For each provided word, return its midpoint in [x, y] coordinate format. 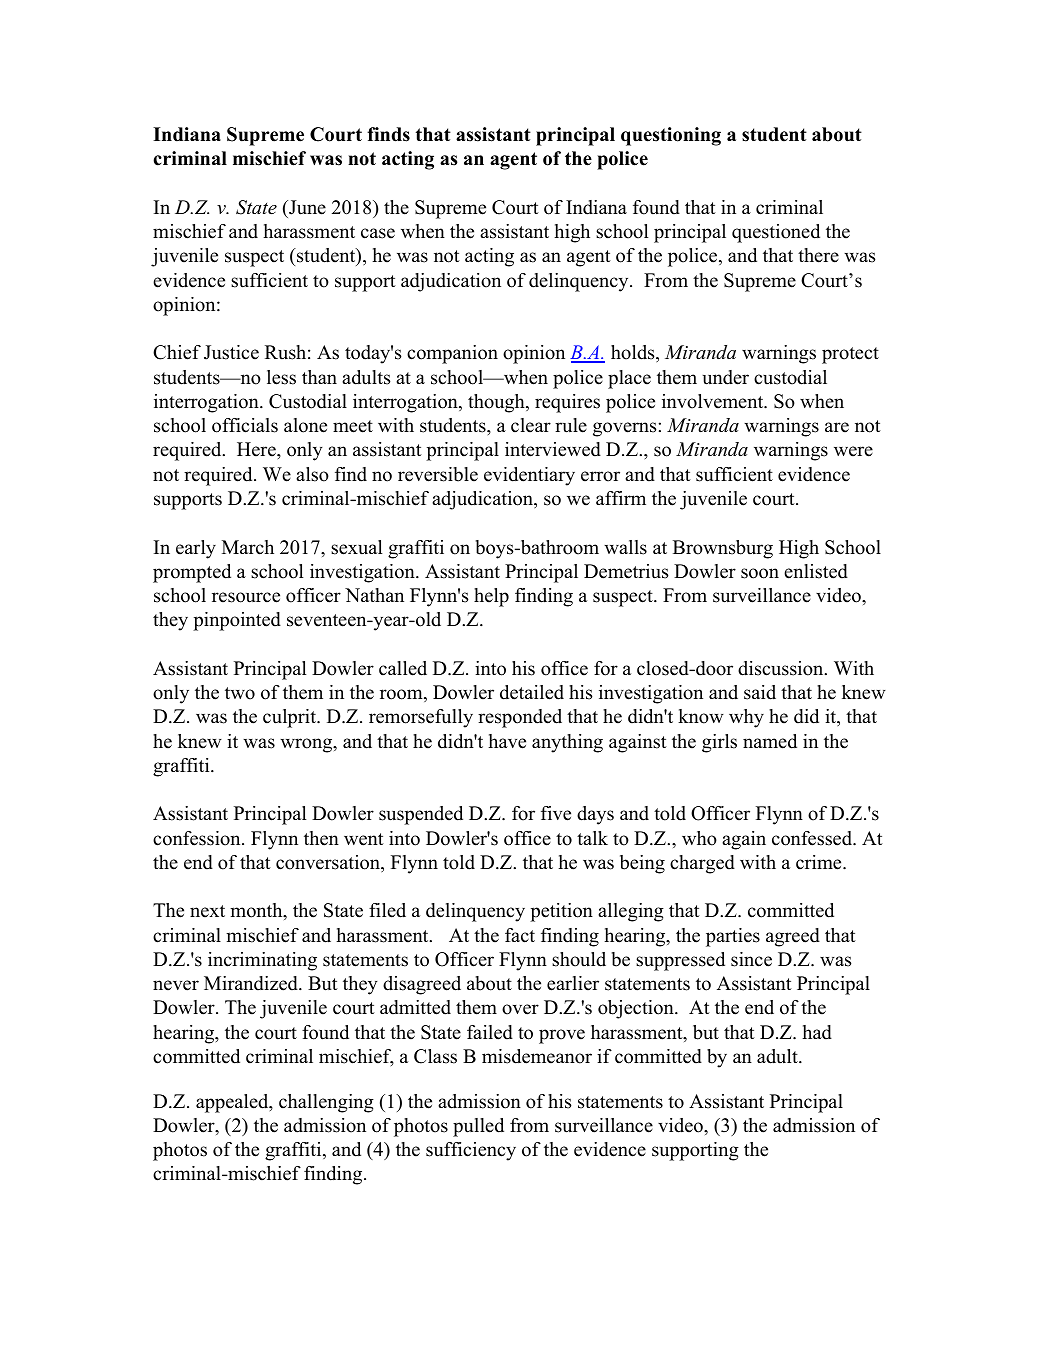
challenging [326, 1103]
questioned [776, 233]
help [491, 597]
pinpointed [237, 621]
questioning [671, 136]
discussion [781, 668]
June [306, 207]
